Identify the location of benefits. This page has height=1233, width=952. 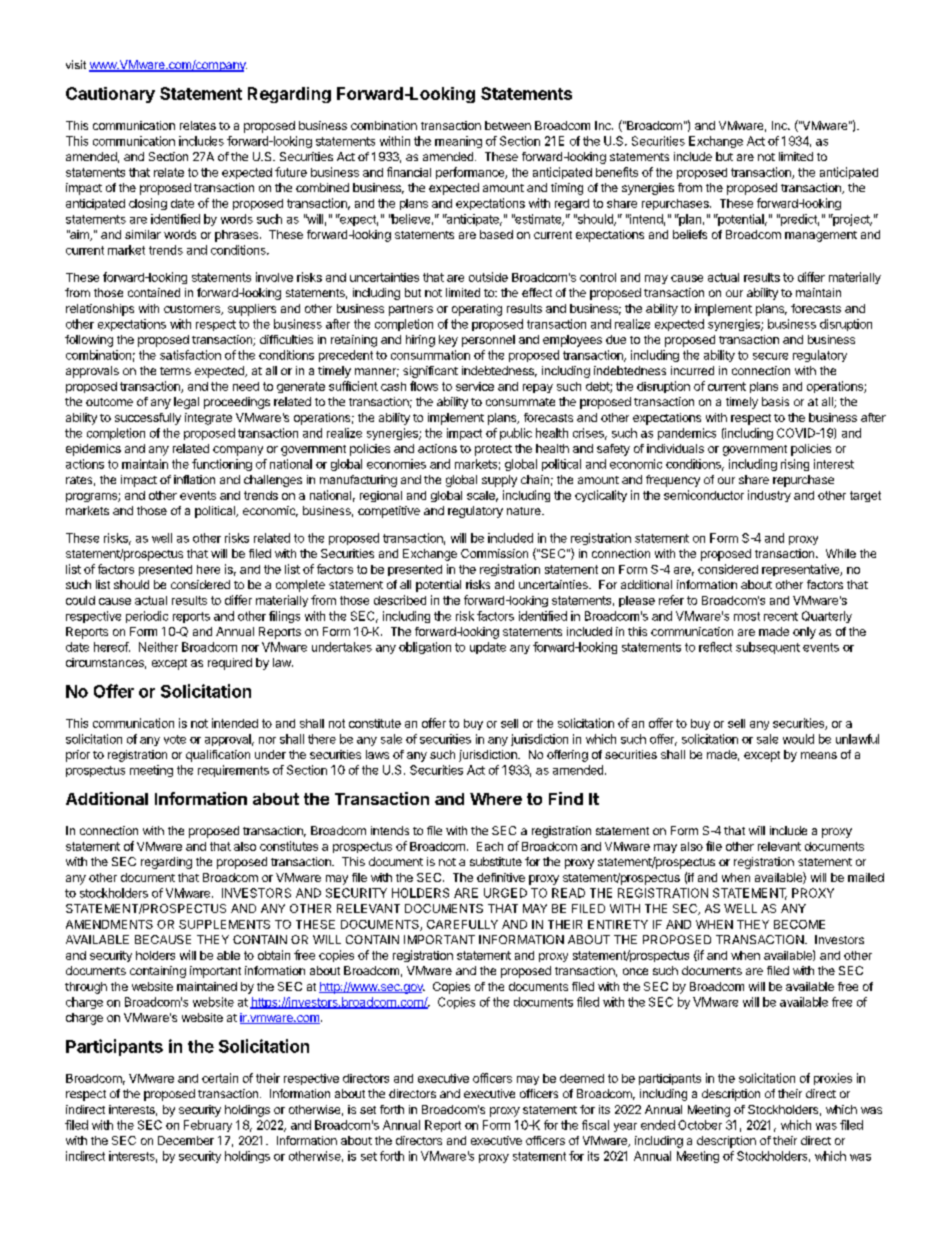
(617, 172).
